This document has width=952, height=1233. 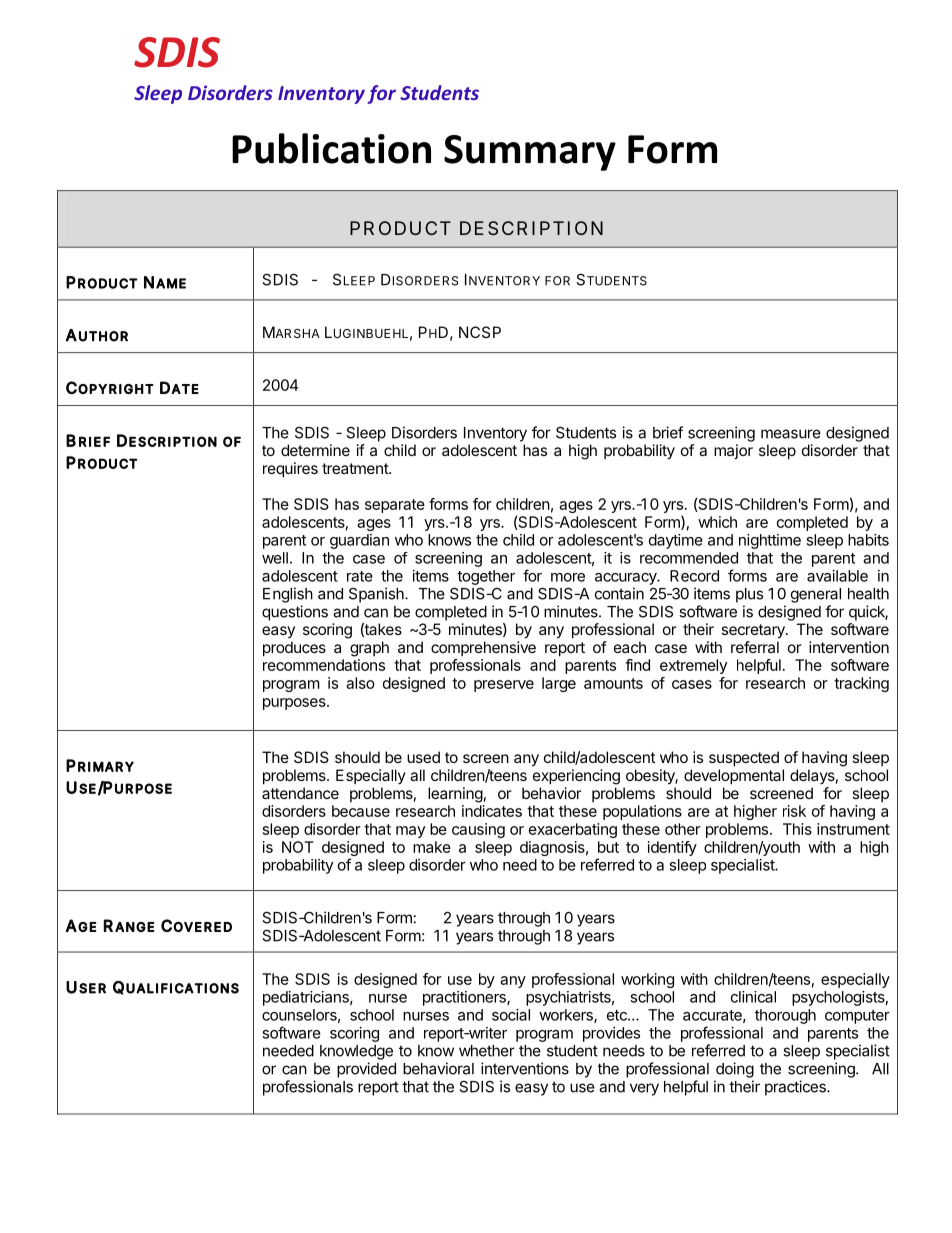 I want to click on Publication, so click(x=331, y=148).
